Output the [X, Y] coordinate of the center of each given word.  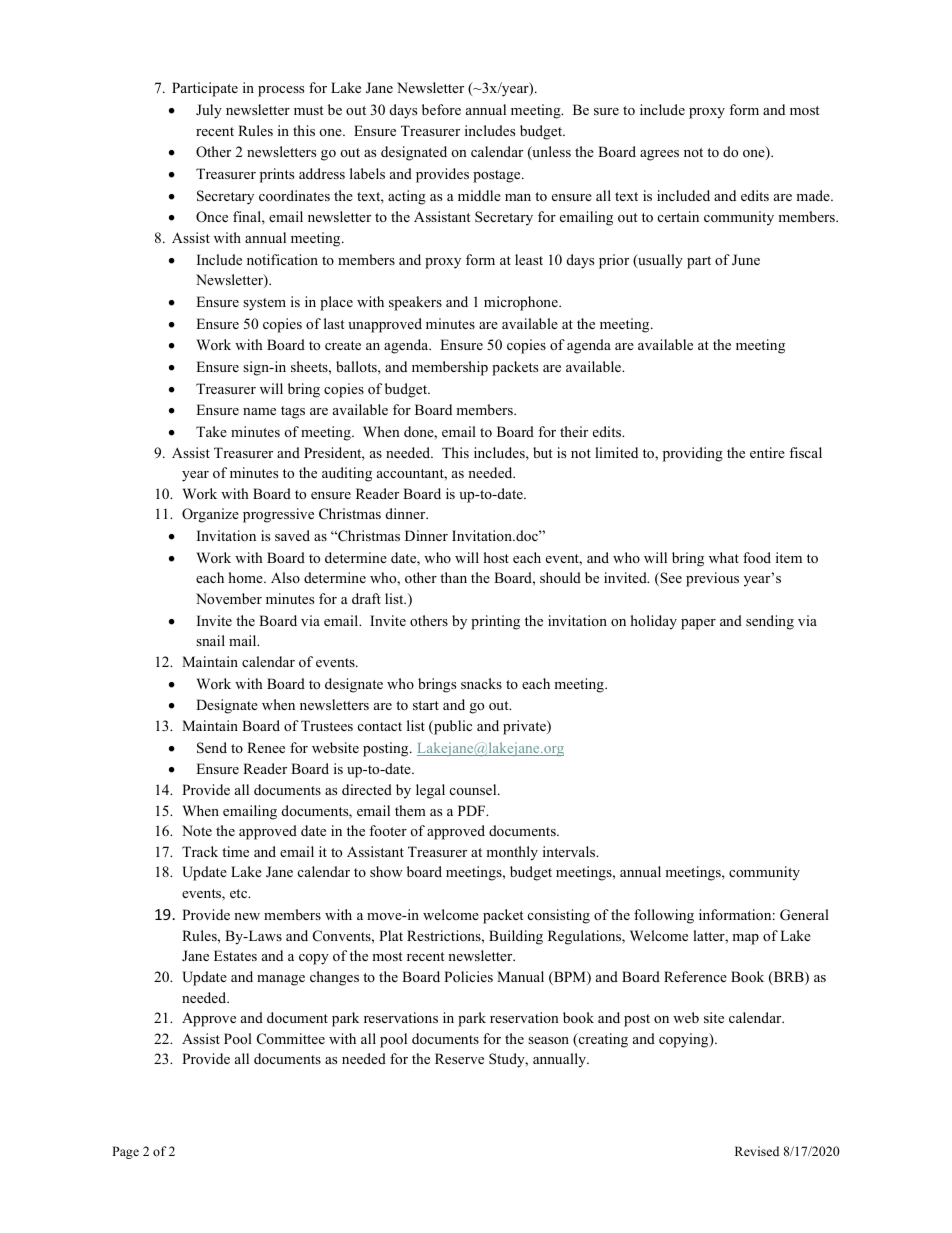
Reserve [459, 1058]
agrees [659, 155]
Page [125, 1152]
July [209, 111]
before [441, 109]
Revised [757, 1151]
